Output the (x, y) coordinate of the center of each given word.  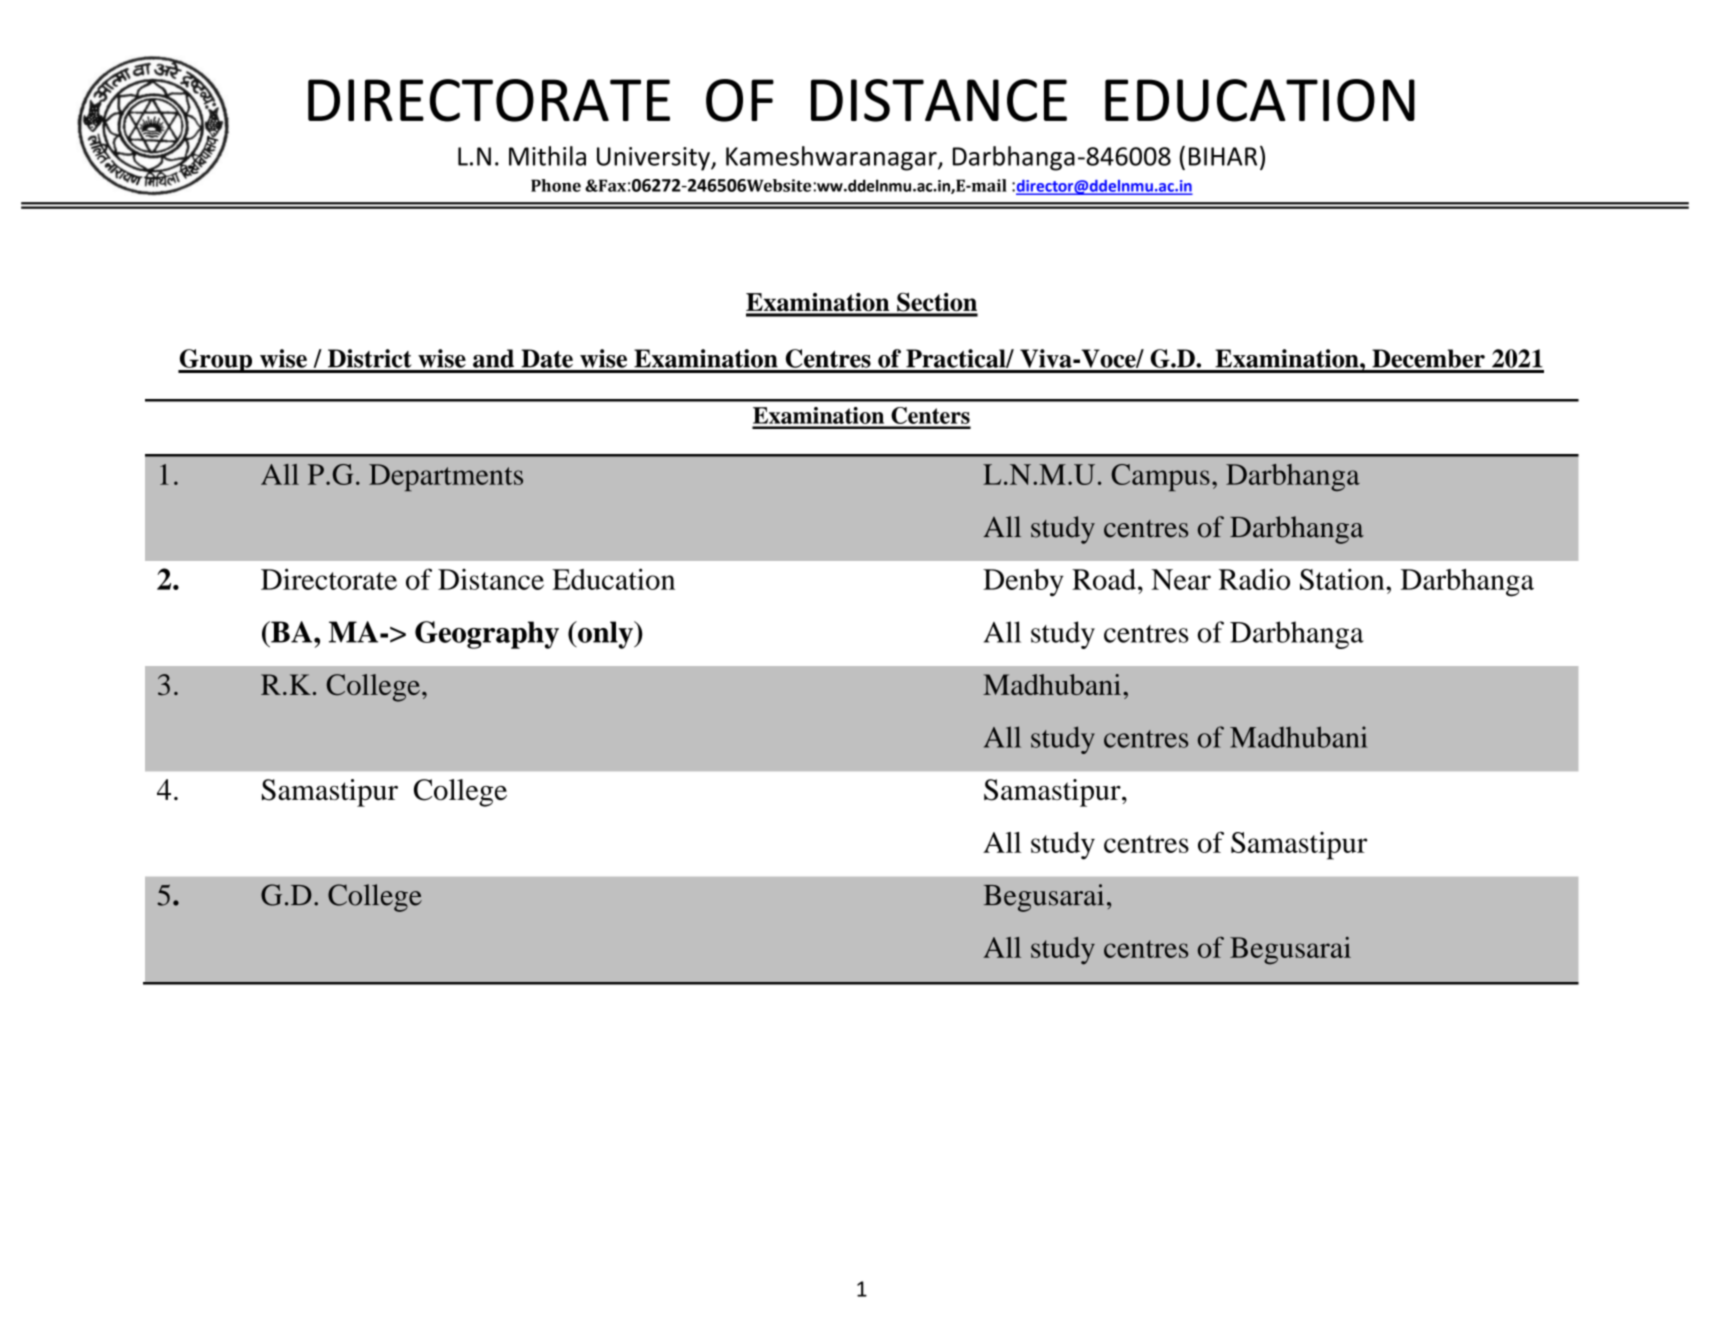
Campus (1160, 477)
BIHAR (1223, 156)
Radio (1254, 579)
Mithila (547, 156)
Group (216, 361)
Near (1181, 579)
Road (1104, 579)
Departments (446, 477)
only (605, 635)
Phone (556, 185)
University (654, 159)
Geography (487, 635)
